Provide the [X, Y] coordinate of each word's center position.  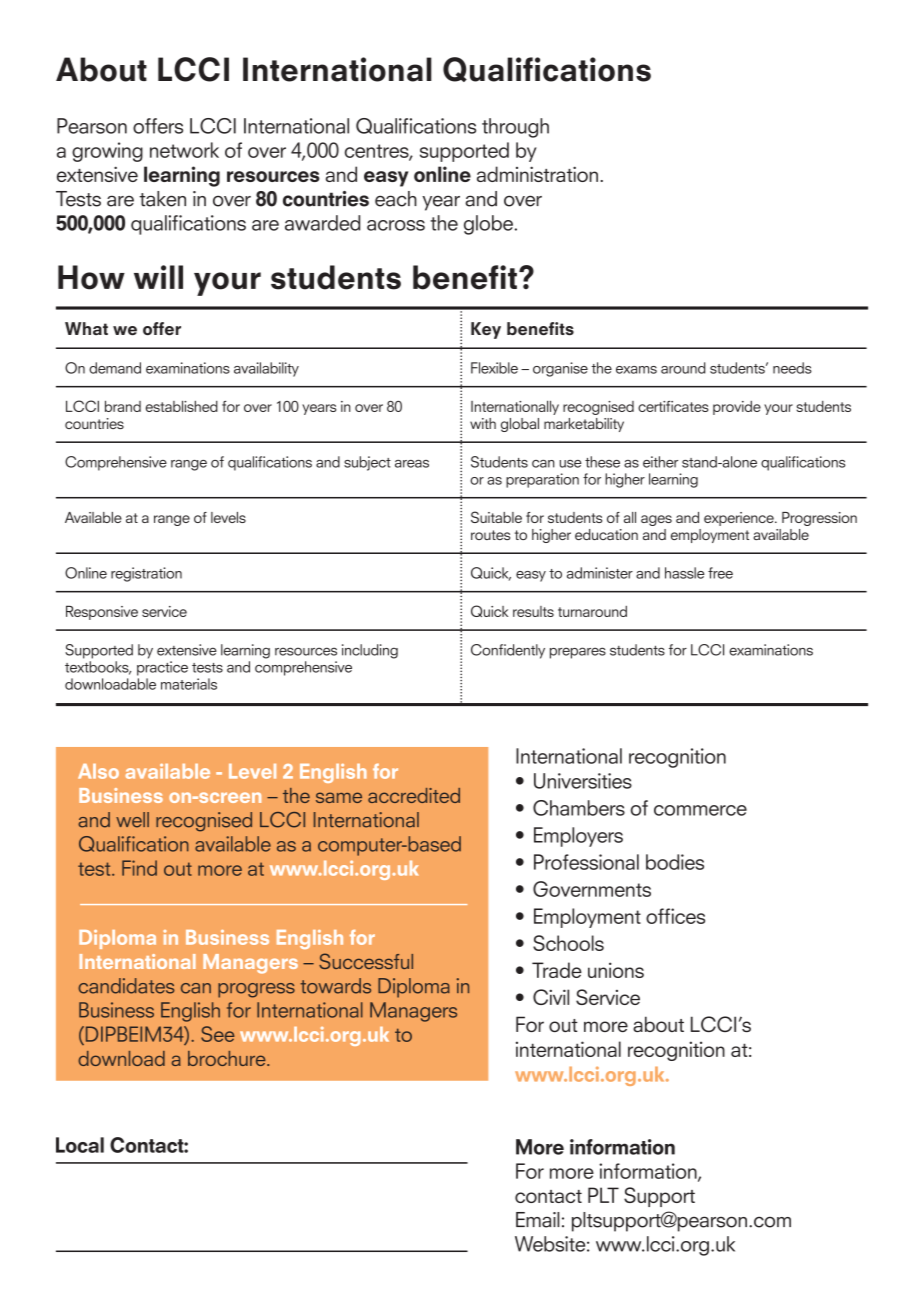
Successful [366, 961]
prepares [578, 653]
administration [537, 174]
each [396, 199]
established [182, 406]
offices [675, 916]
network [184, 150]
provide [737, 408]
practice [162, 668]
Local [80, 1145]
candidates [126, 986]
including [370, 651]
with [483, 423]
